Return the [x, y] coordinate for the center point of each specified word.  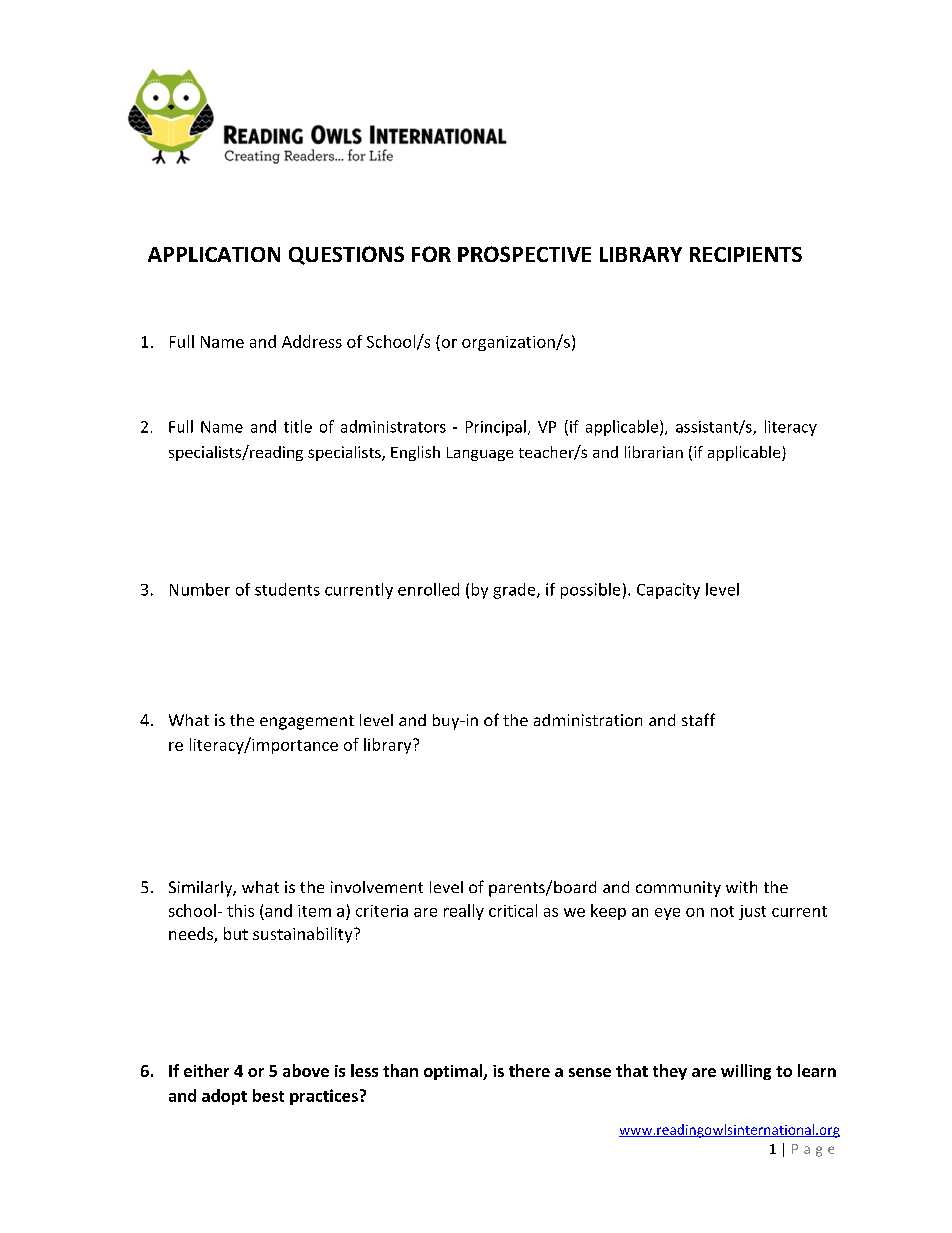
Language [480, 454]
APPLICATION [214, 254]
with [741, 887]
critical [513, 910]
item [314, 911]
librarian [654, 452]
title [298, 426]
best [268, 1095]
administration [588, 720]
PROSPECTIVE [524, 254]
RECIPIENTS [746, 254]
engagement [307, 722]
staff [698, 719]
